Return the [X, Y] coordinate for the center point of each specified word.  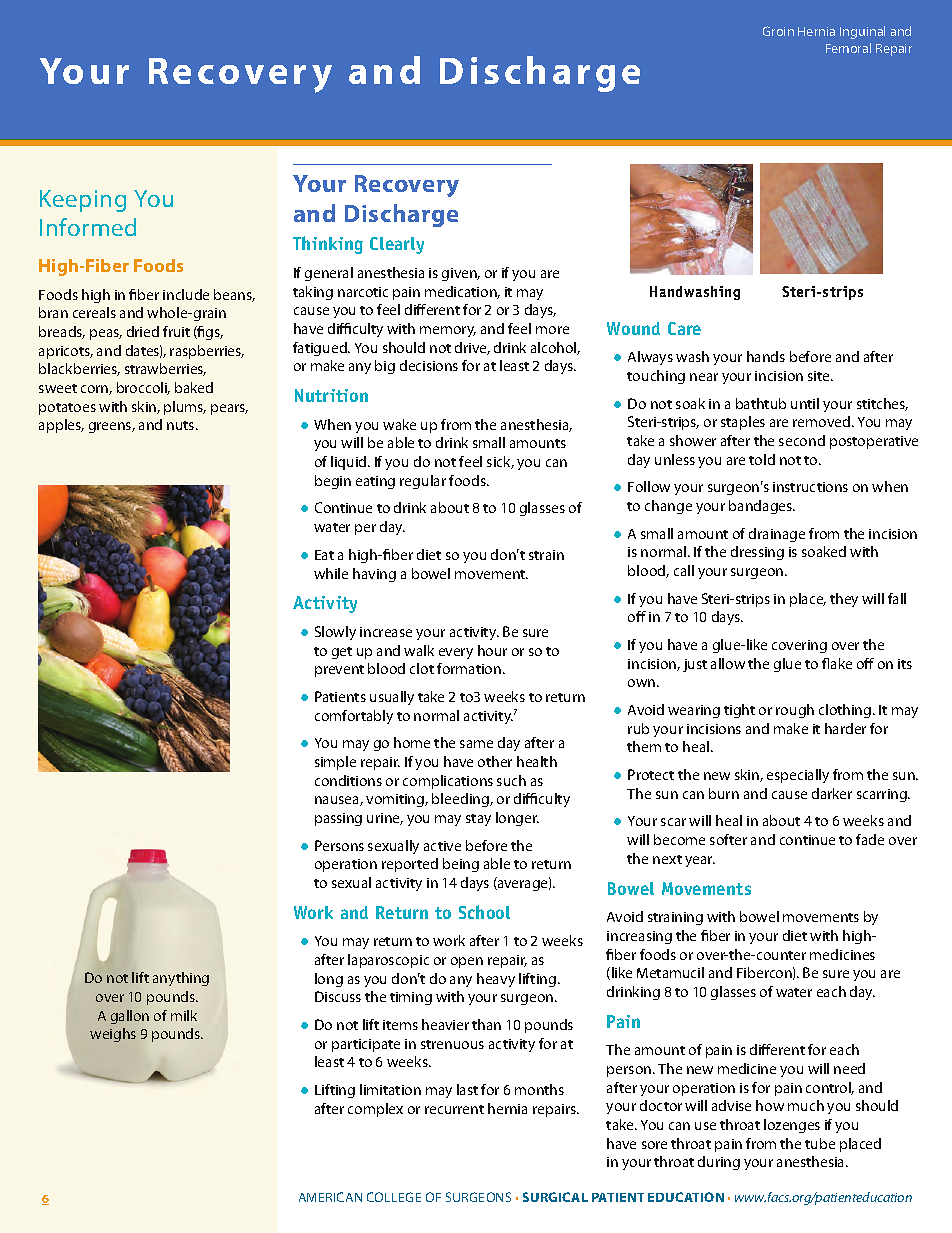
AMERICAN [330, 1197]
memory [448, 331]
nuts [182, 425]
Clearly [397, 245]
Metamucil [670, 972]
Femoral [848, 48]
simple [335, 763]
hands [766, 356]
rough [795, 711]
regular [423, 482]
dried [143, 331]
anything [181, 979]
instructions [810, 487]
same [476, 744]
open [467, 962]
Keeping [83, 201]
